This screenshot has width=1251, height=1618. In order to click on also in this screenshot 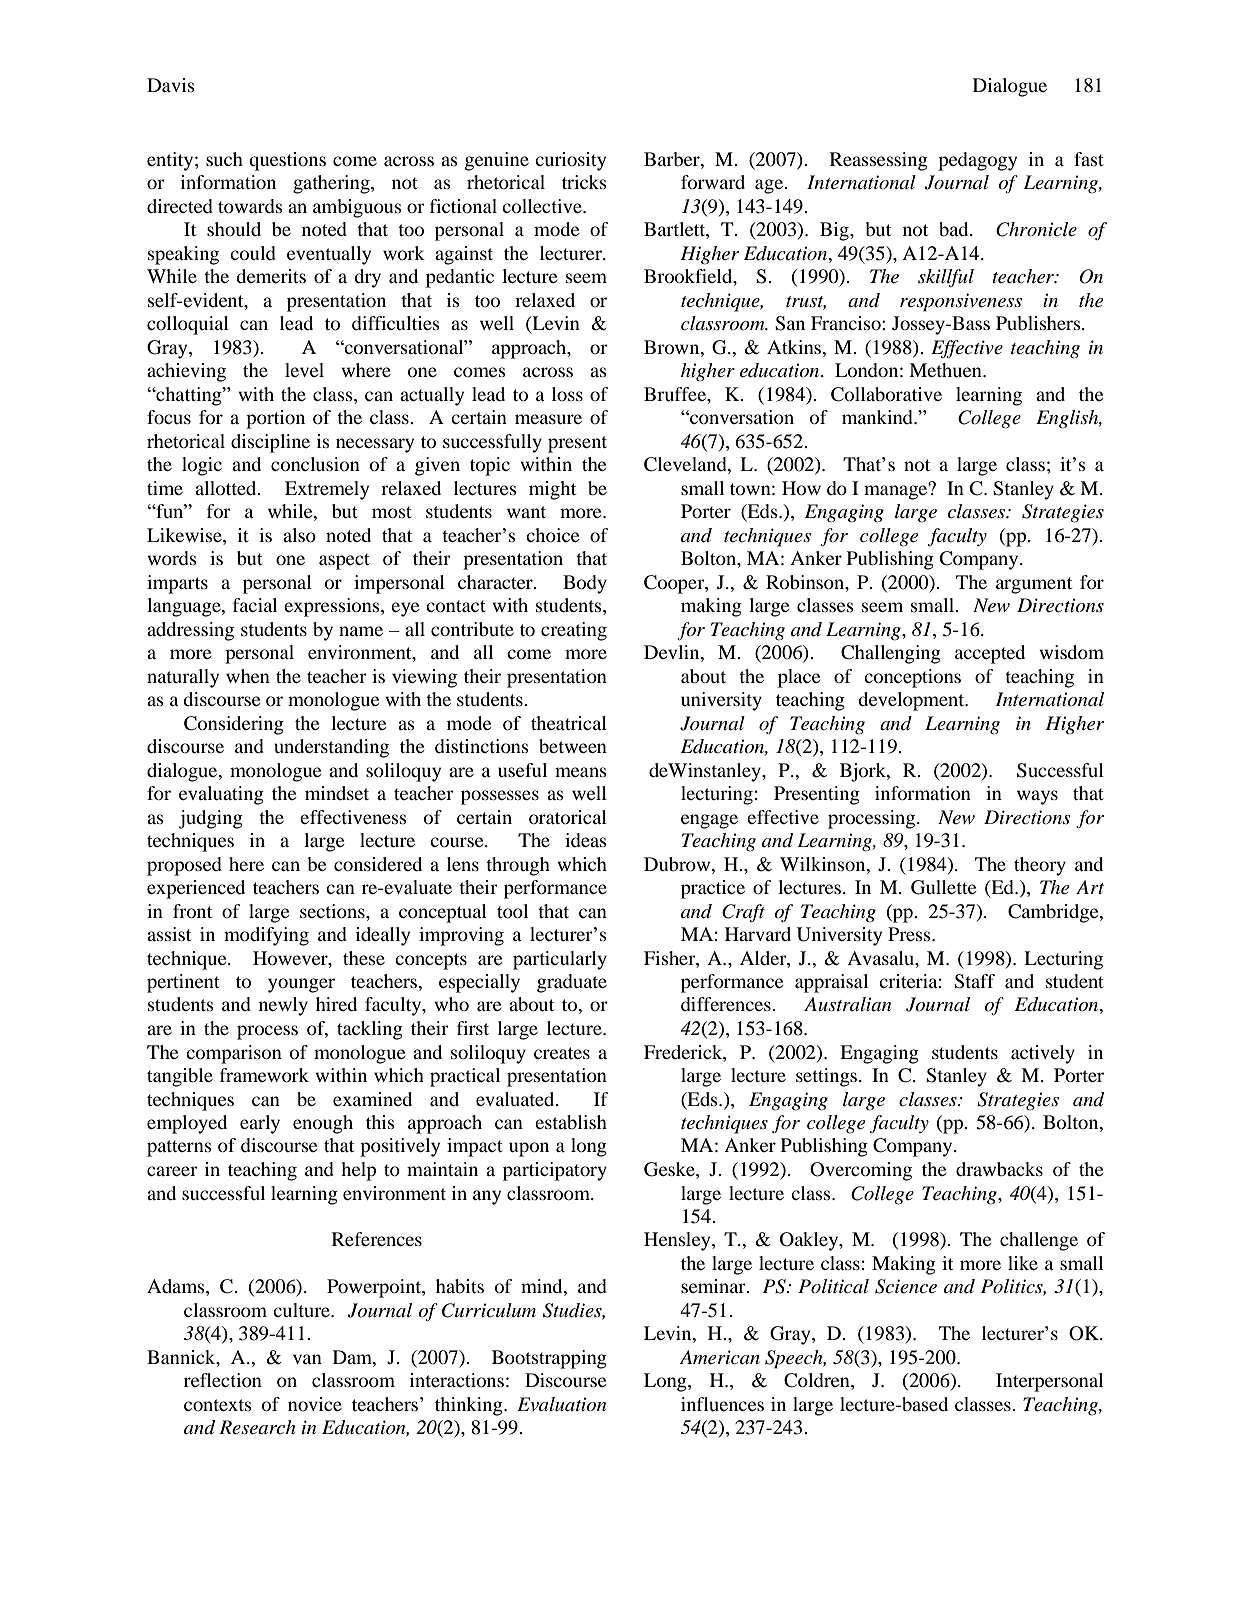, I will do `click(299, 535)`.
